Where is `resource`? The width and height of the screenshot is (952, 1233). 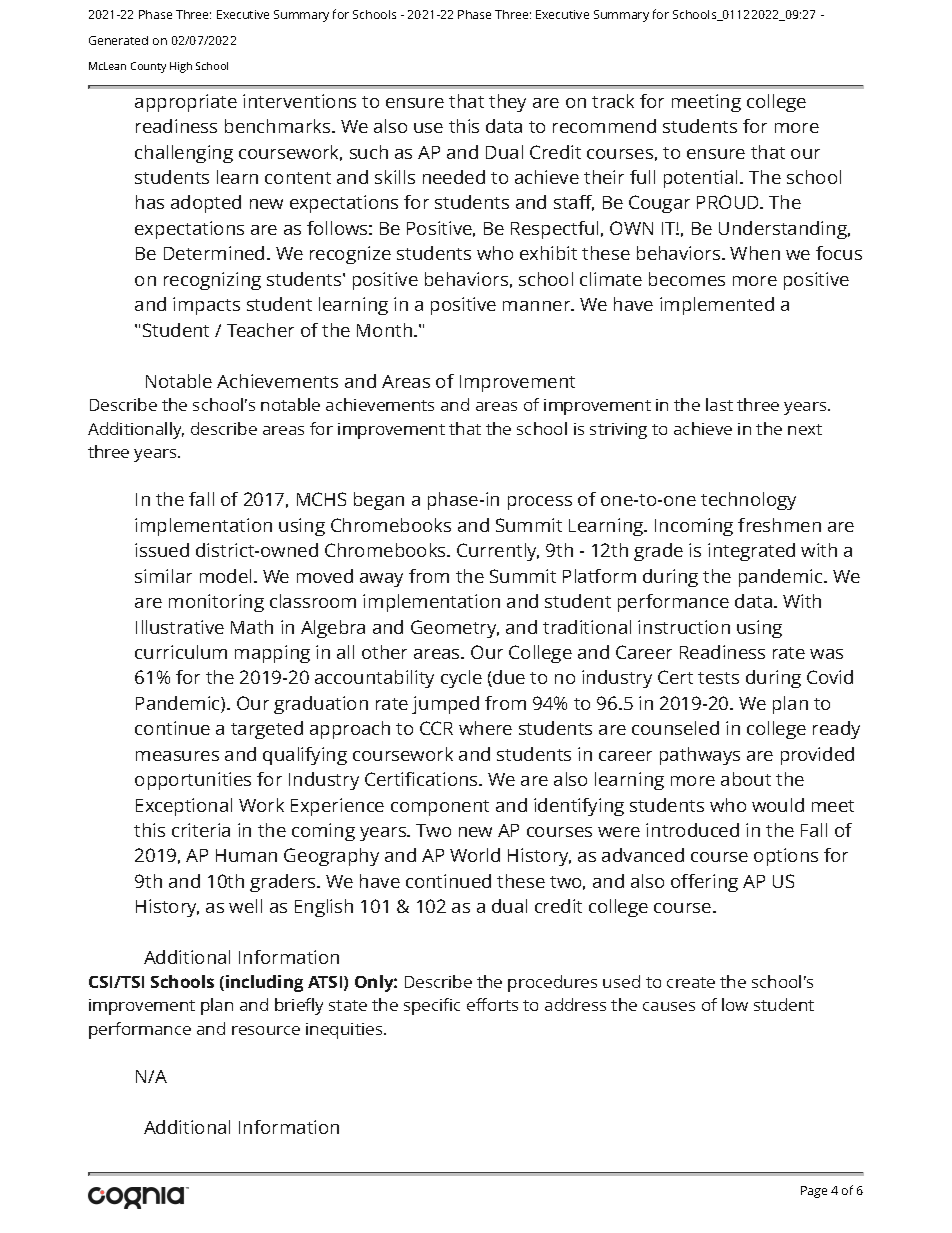 resource is located at coordinates (266, 1030).
